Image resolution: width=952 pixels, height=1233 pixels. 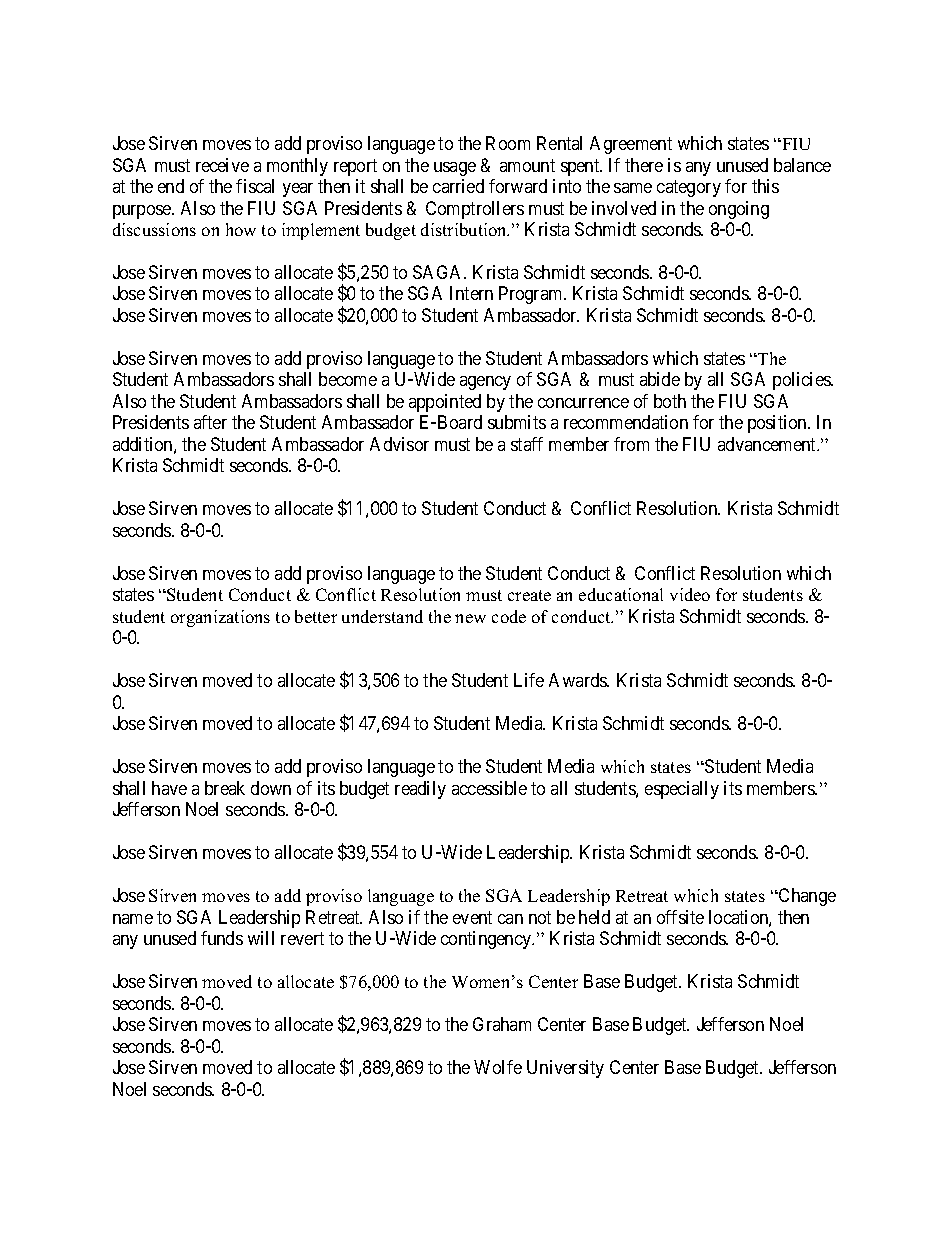 What do you see at coordinates (768, 444) in the page?
I see `advancement` at bounding box center [768, 444].
